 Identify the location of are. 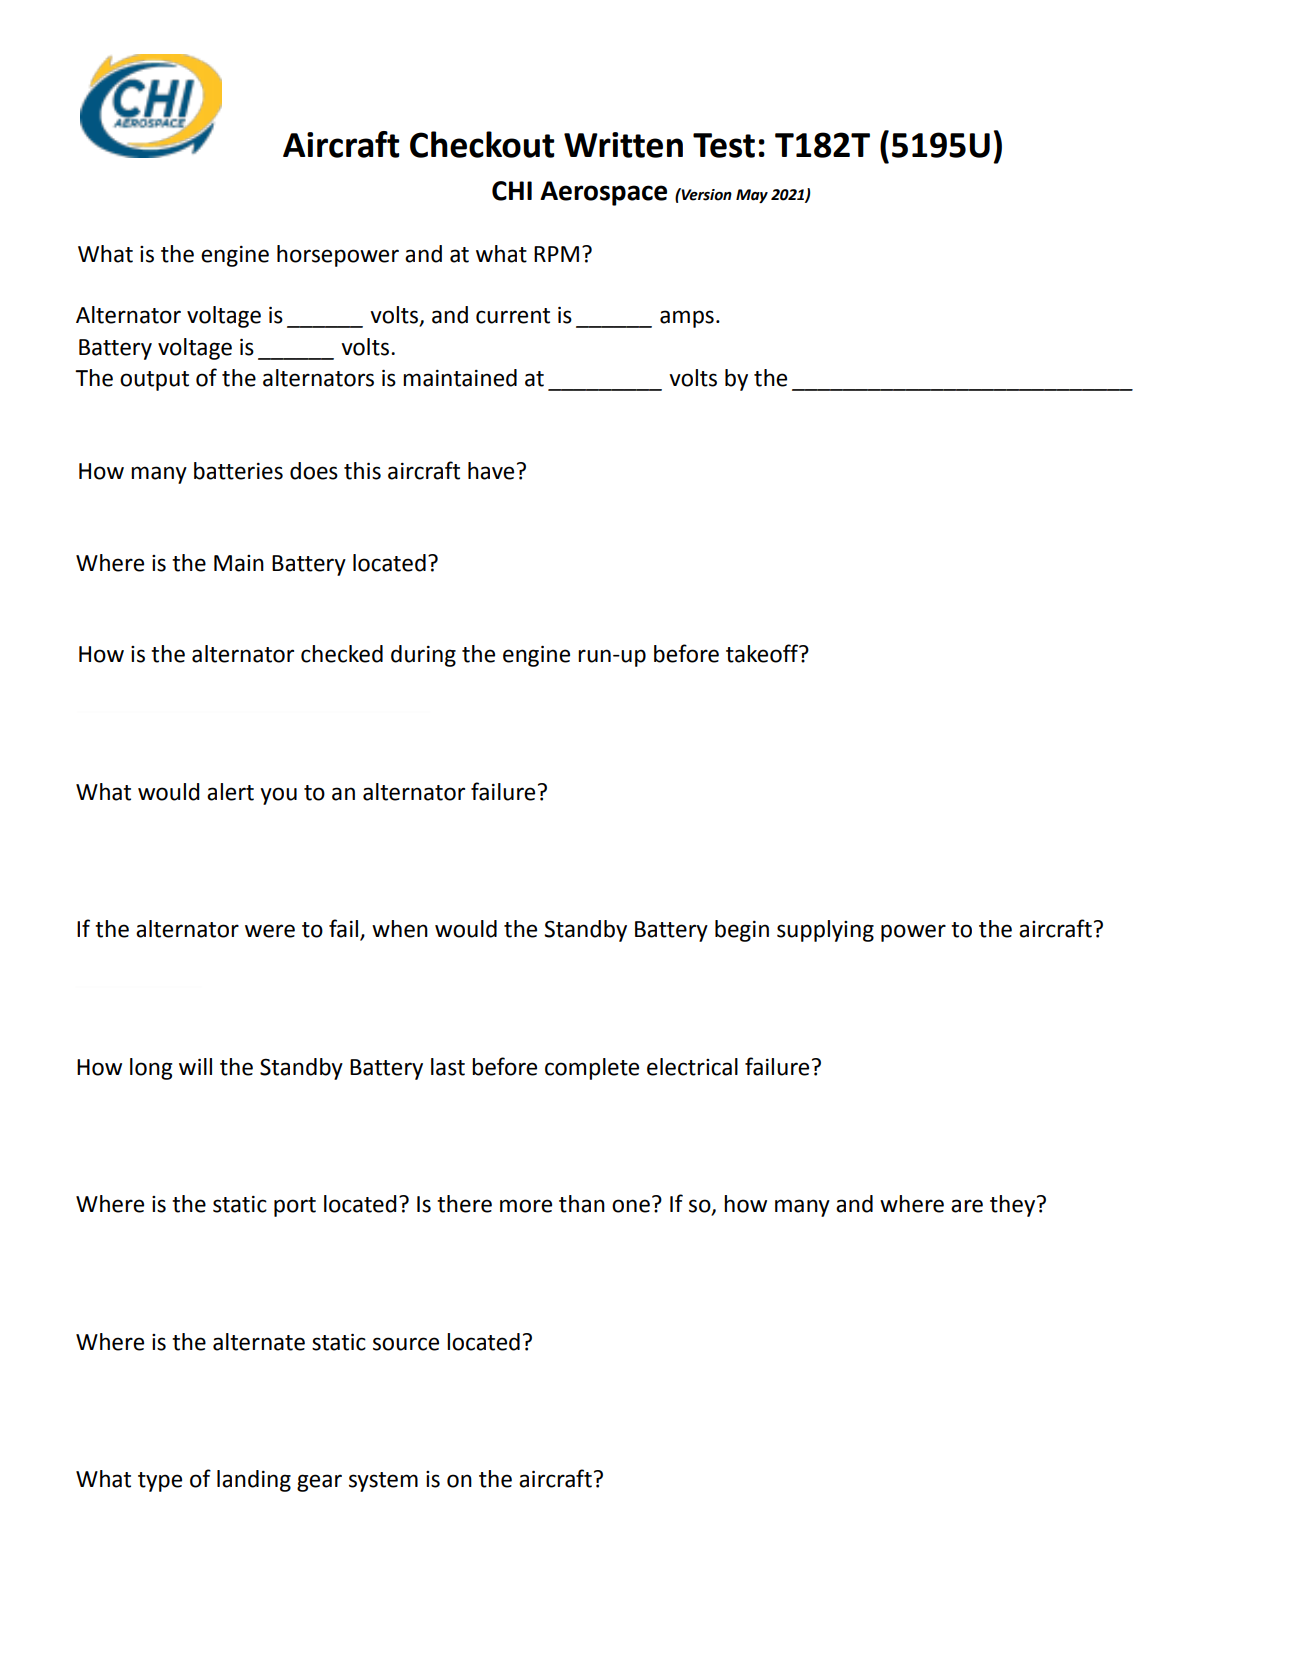
(967, 1206).
